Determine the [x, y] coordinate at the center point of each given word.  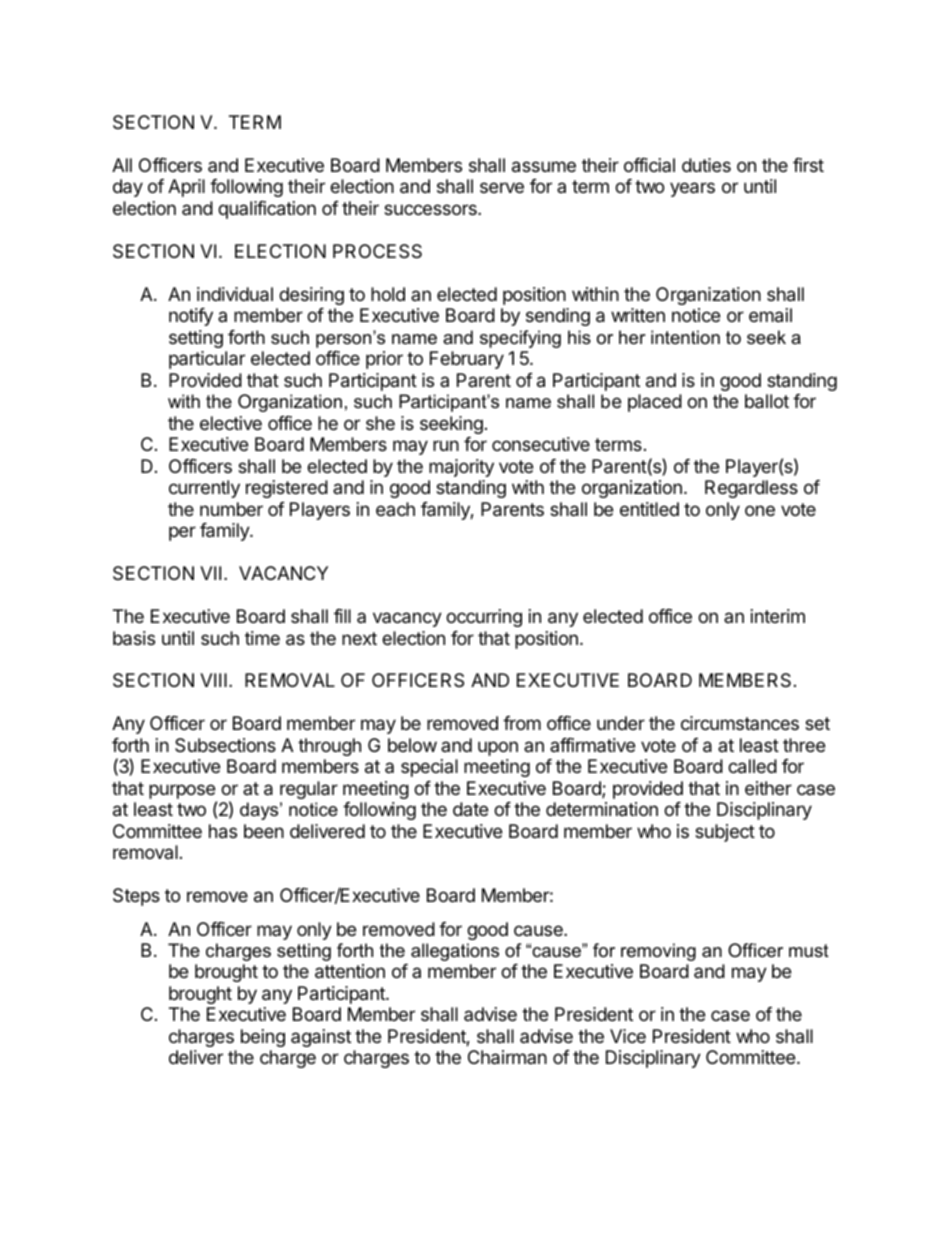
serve [502, 187]
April [186, 188]
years [692, 189]
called [752, 766]
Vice [628, 1036]
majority [461, 468]
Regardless [751, 489]
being [263, 1038]
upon [498, 748]
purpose [183, 793]
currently [204, 489]
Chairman [507, 1057]
